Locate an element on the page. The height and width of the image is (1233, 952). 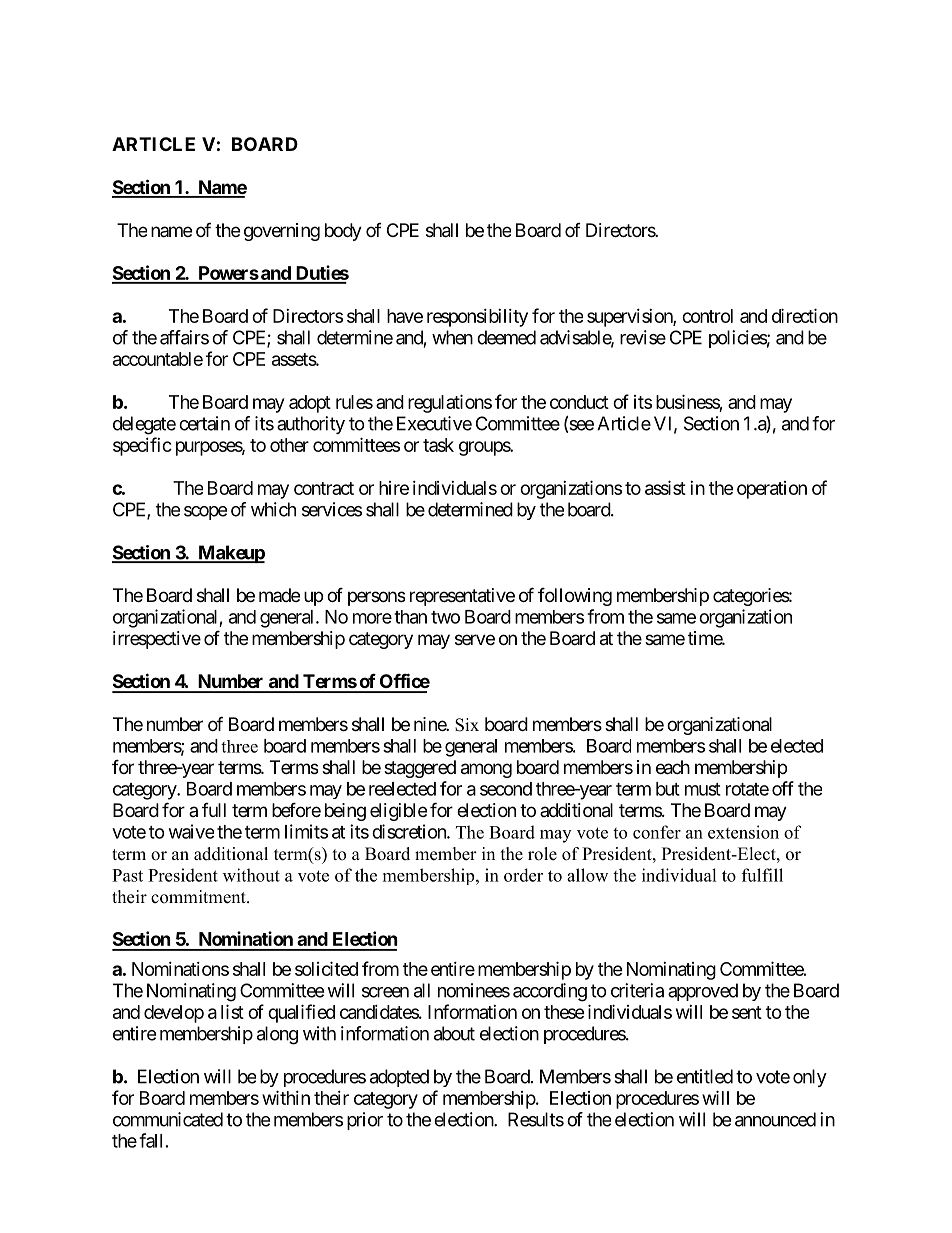
announced is located at coordinates (775, 1119).
